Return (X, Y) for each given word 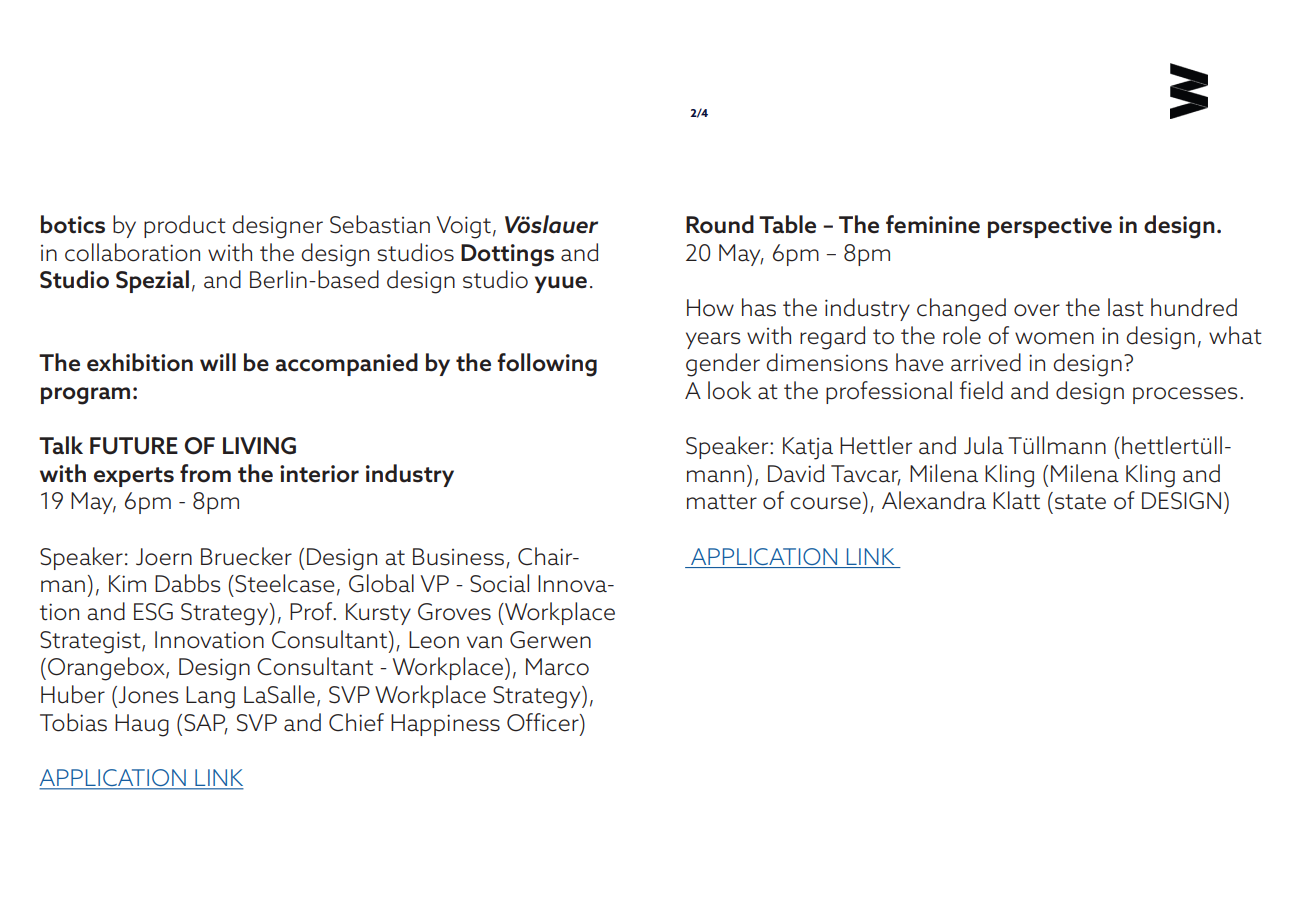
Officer (544, 722)
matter (722, 502)
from (205, 473)
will (218, 362)
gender (723, 365)
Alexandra (934, 500)
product (185, 226)
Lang (210, 697)
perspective (1050, 227)
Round (720, 224)
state (1080, 502)
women (1054, 338)
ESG (153, 612)
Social (499, 583)
